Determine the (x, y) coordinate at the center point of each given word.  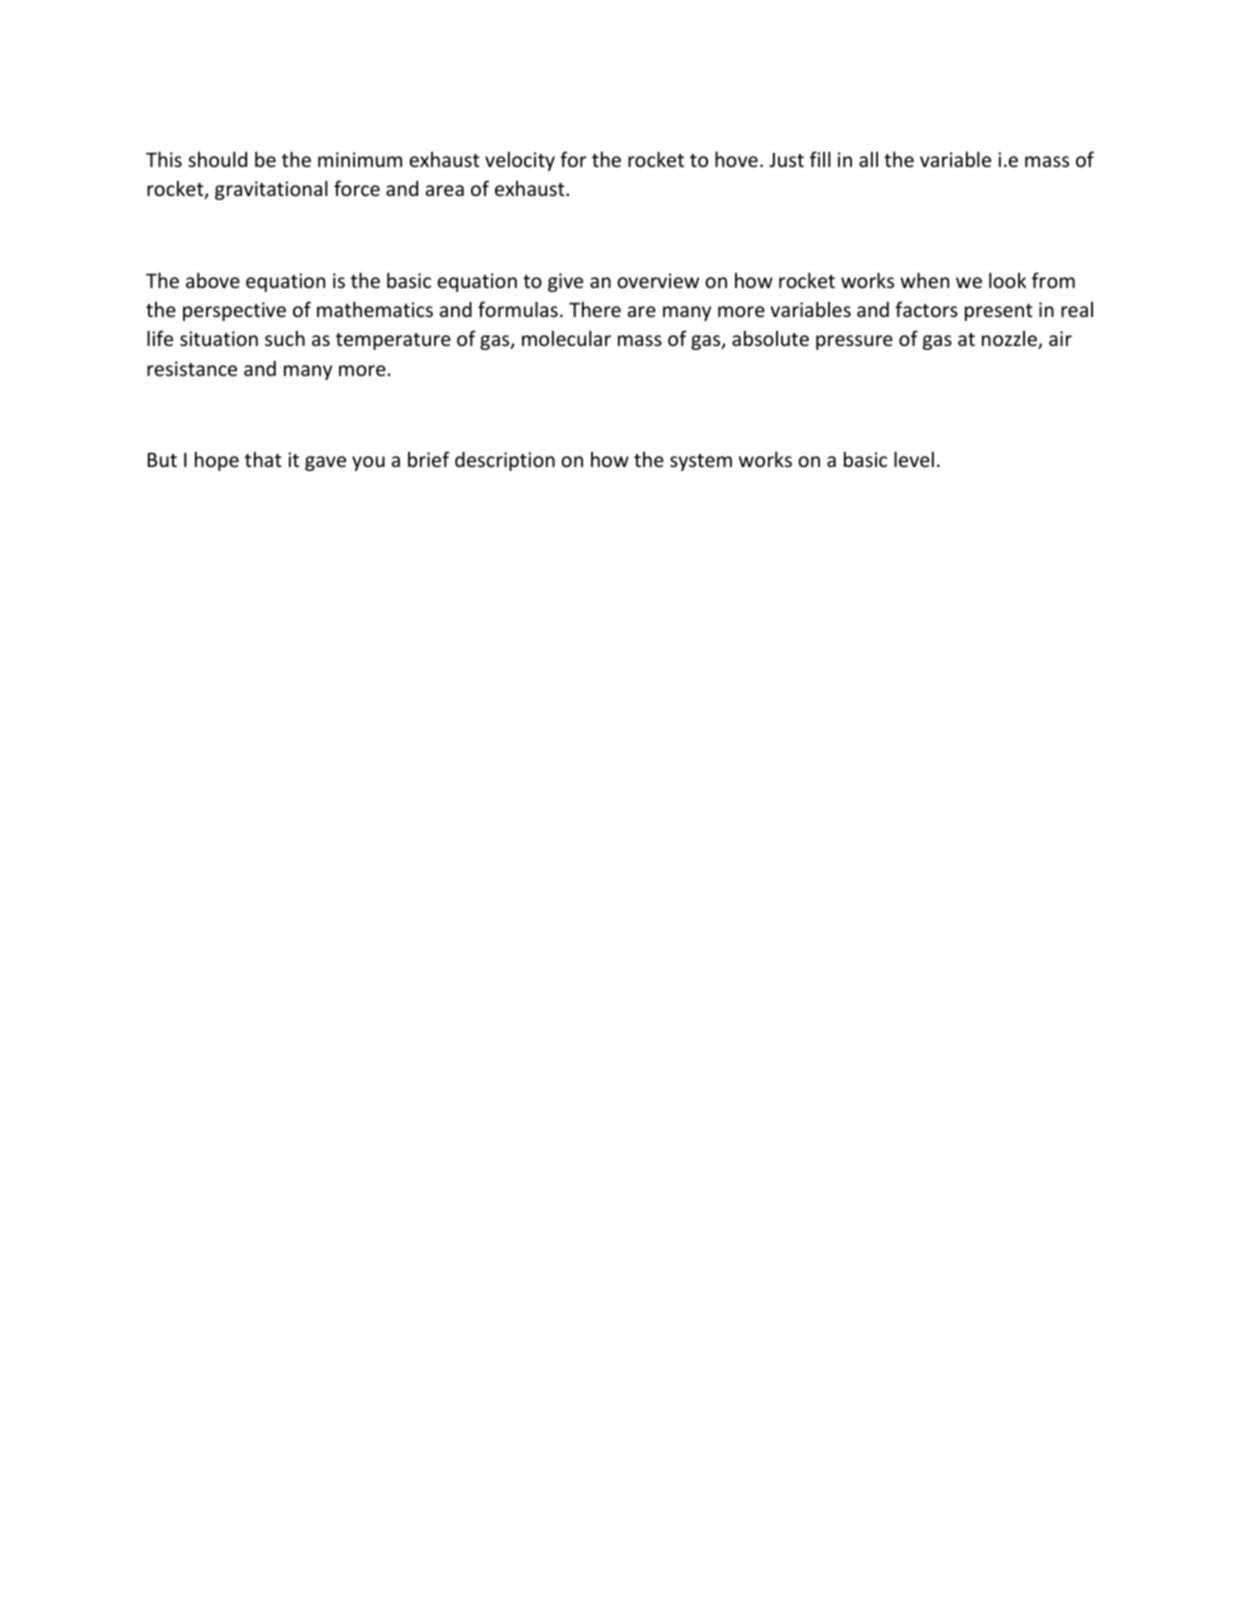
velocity (520, 161)
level (914, 459)
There (595, 309)
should (217, 159)
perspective (234, 311)
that (263, 459)
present (999, 312)
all (868, 159)
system (701, 462)
